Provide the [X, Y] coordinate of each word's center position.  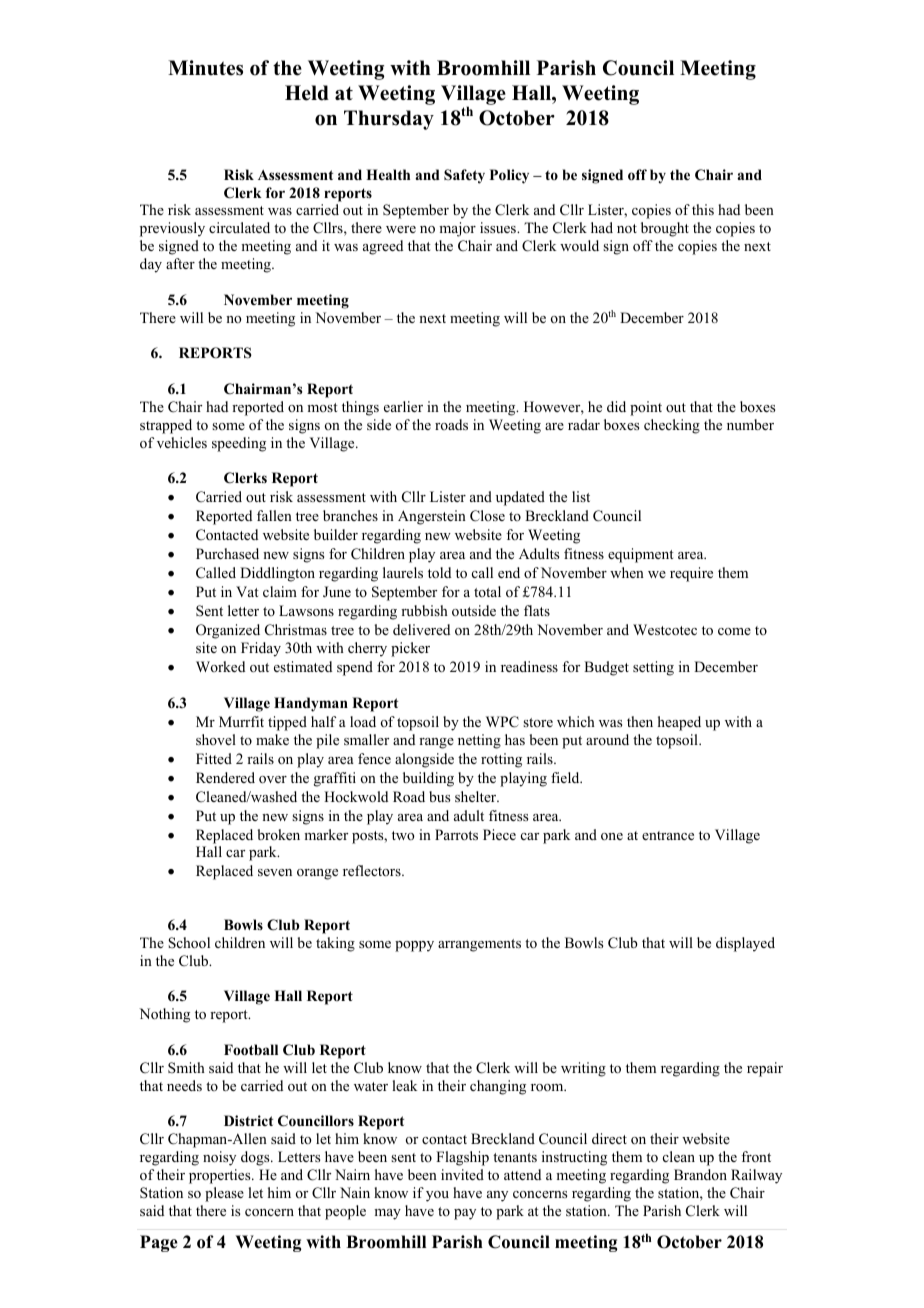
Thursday [389, 120]
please [224, 1194]
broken [279, 834]
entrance [668, 835]
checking [672, 426]
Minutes [205, 68]
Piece [499, 834]
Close [487, 516]
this [703, 209]
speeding [239, 444]
